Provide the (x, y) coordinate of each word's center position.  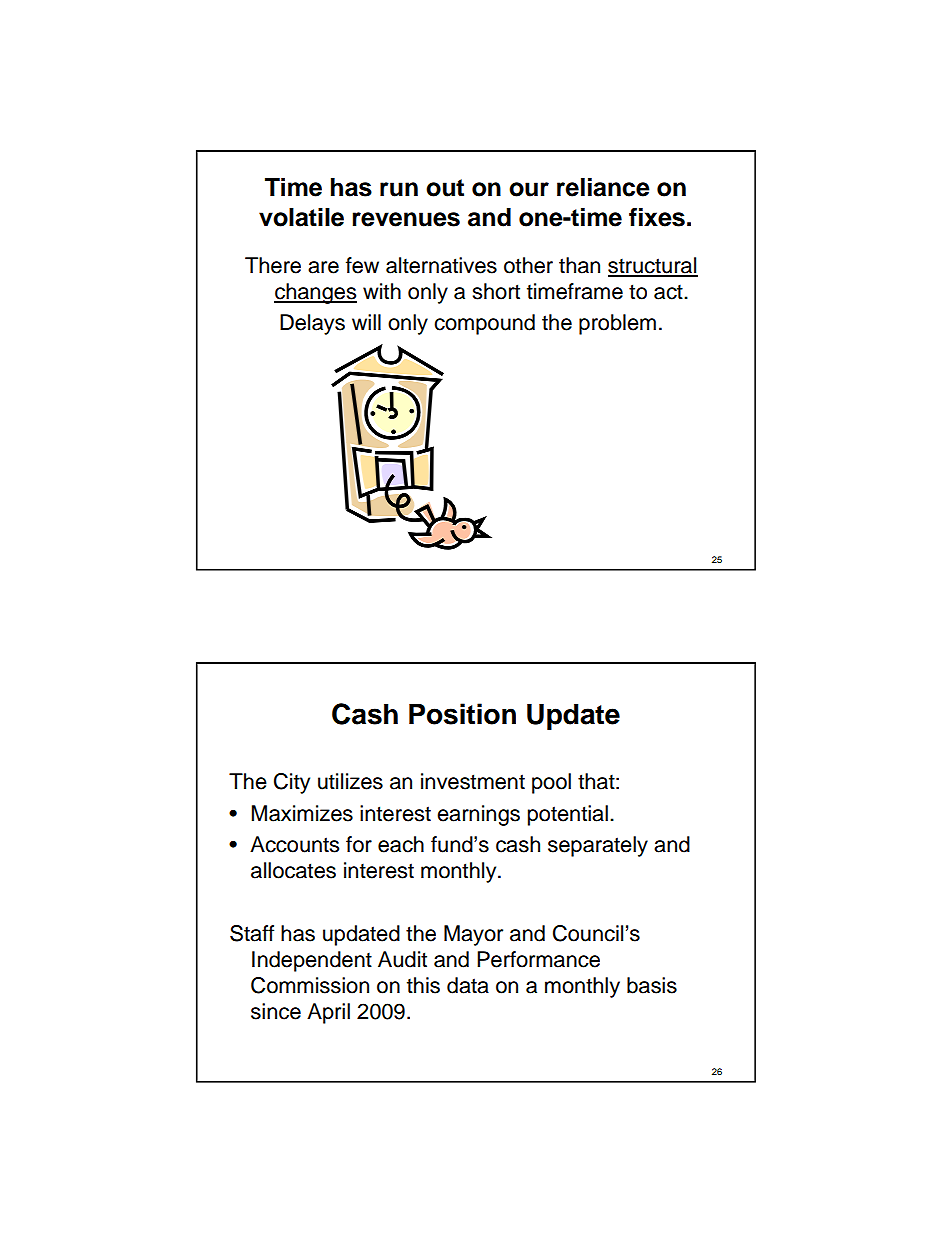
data (468, 985)
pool (551, 783)
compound (484, 324)
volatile (301, 217)
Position (462, 714)
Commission (310, 985)
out (445, 188)
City (292, 783)
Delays (312, 324)
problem (617, 324)
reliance (603, 187)
